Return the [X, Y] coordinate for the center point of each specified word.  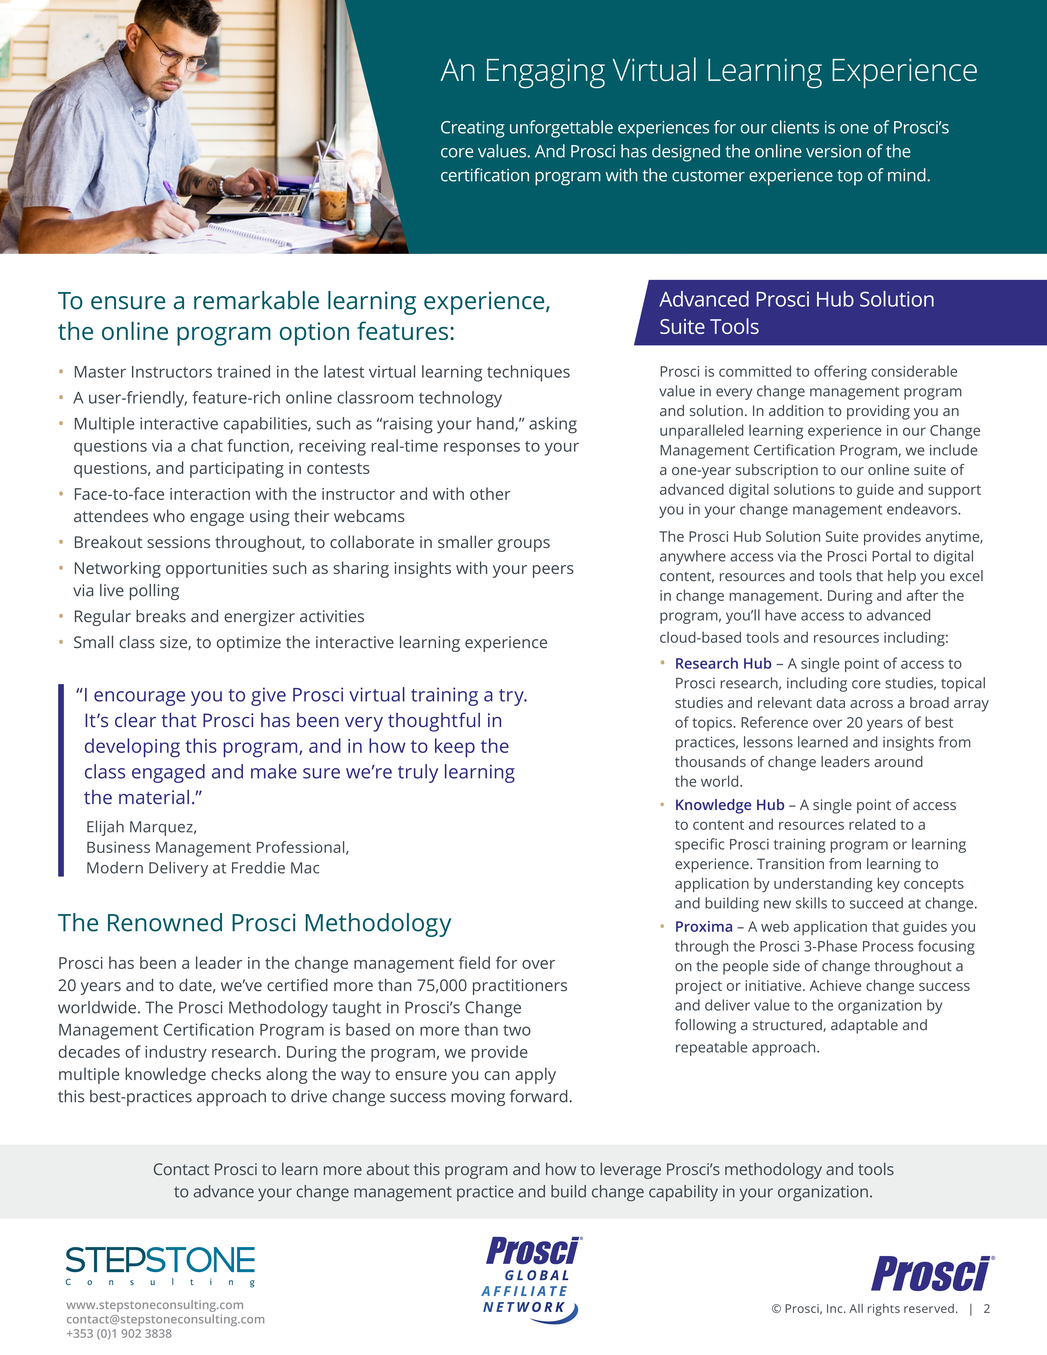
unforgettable [561, 129]
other [490, 493]
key [889, 885]
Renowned [165, 922]
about [388, 1169]
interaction [210, 494]
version [833, 151]
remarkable [256, 300]
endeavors [923, 509]
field [474, 962]
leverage [630, 1171]
